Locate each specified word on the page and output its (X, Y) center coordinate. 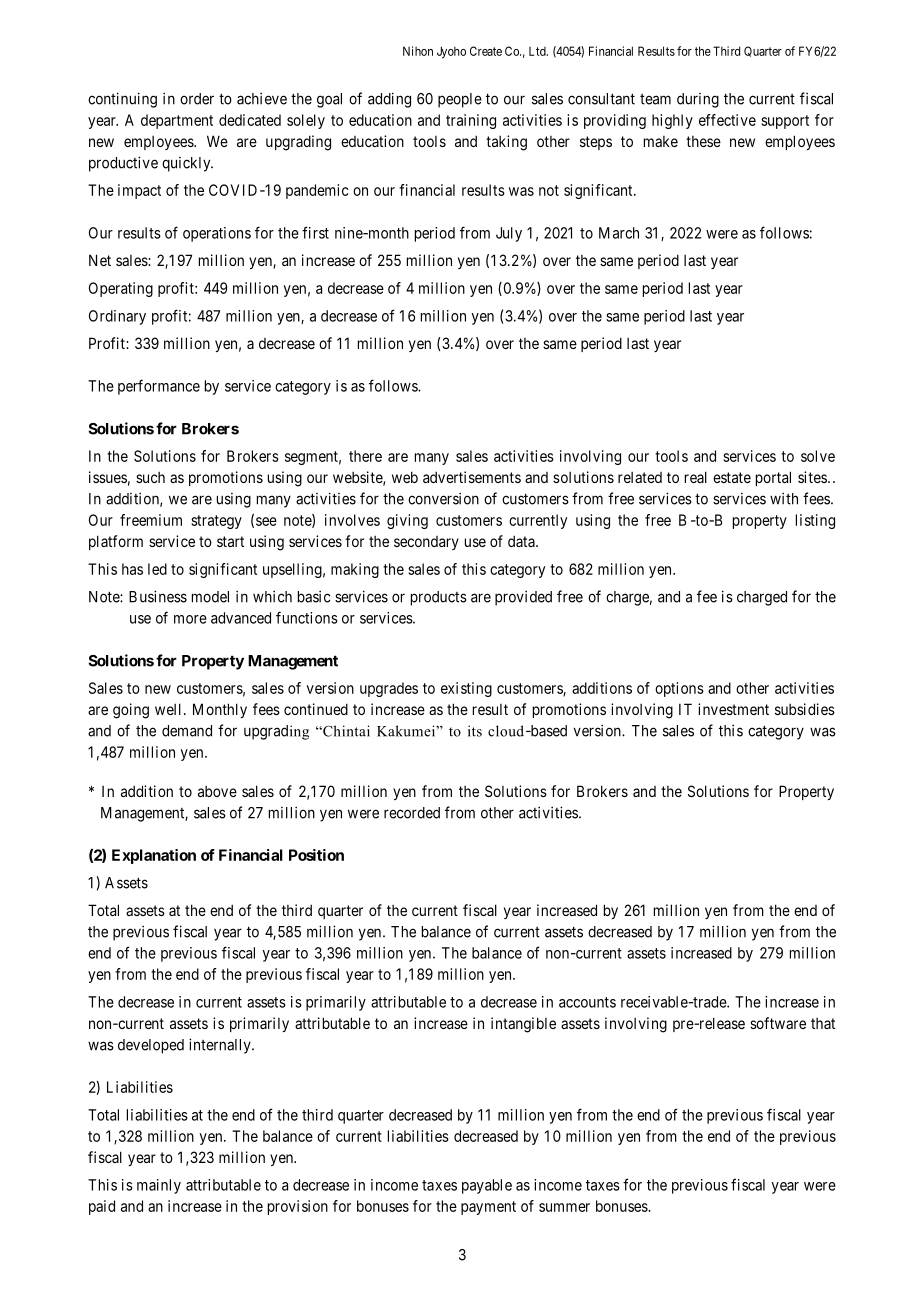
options (679, 689)
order (197, 99)
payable (487, 1186)
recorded (412, 813)
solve (818, 456)
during (698, 100)
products (439, 598)
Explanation (154, 856)
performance (159, 387)
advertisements (472, 477)
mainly (159, 1186)
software (778, 1023)
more (190, 619)
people (460, 100)
